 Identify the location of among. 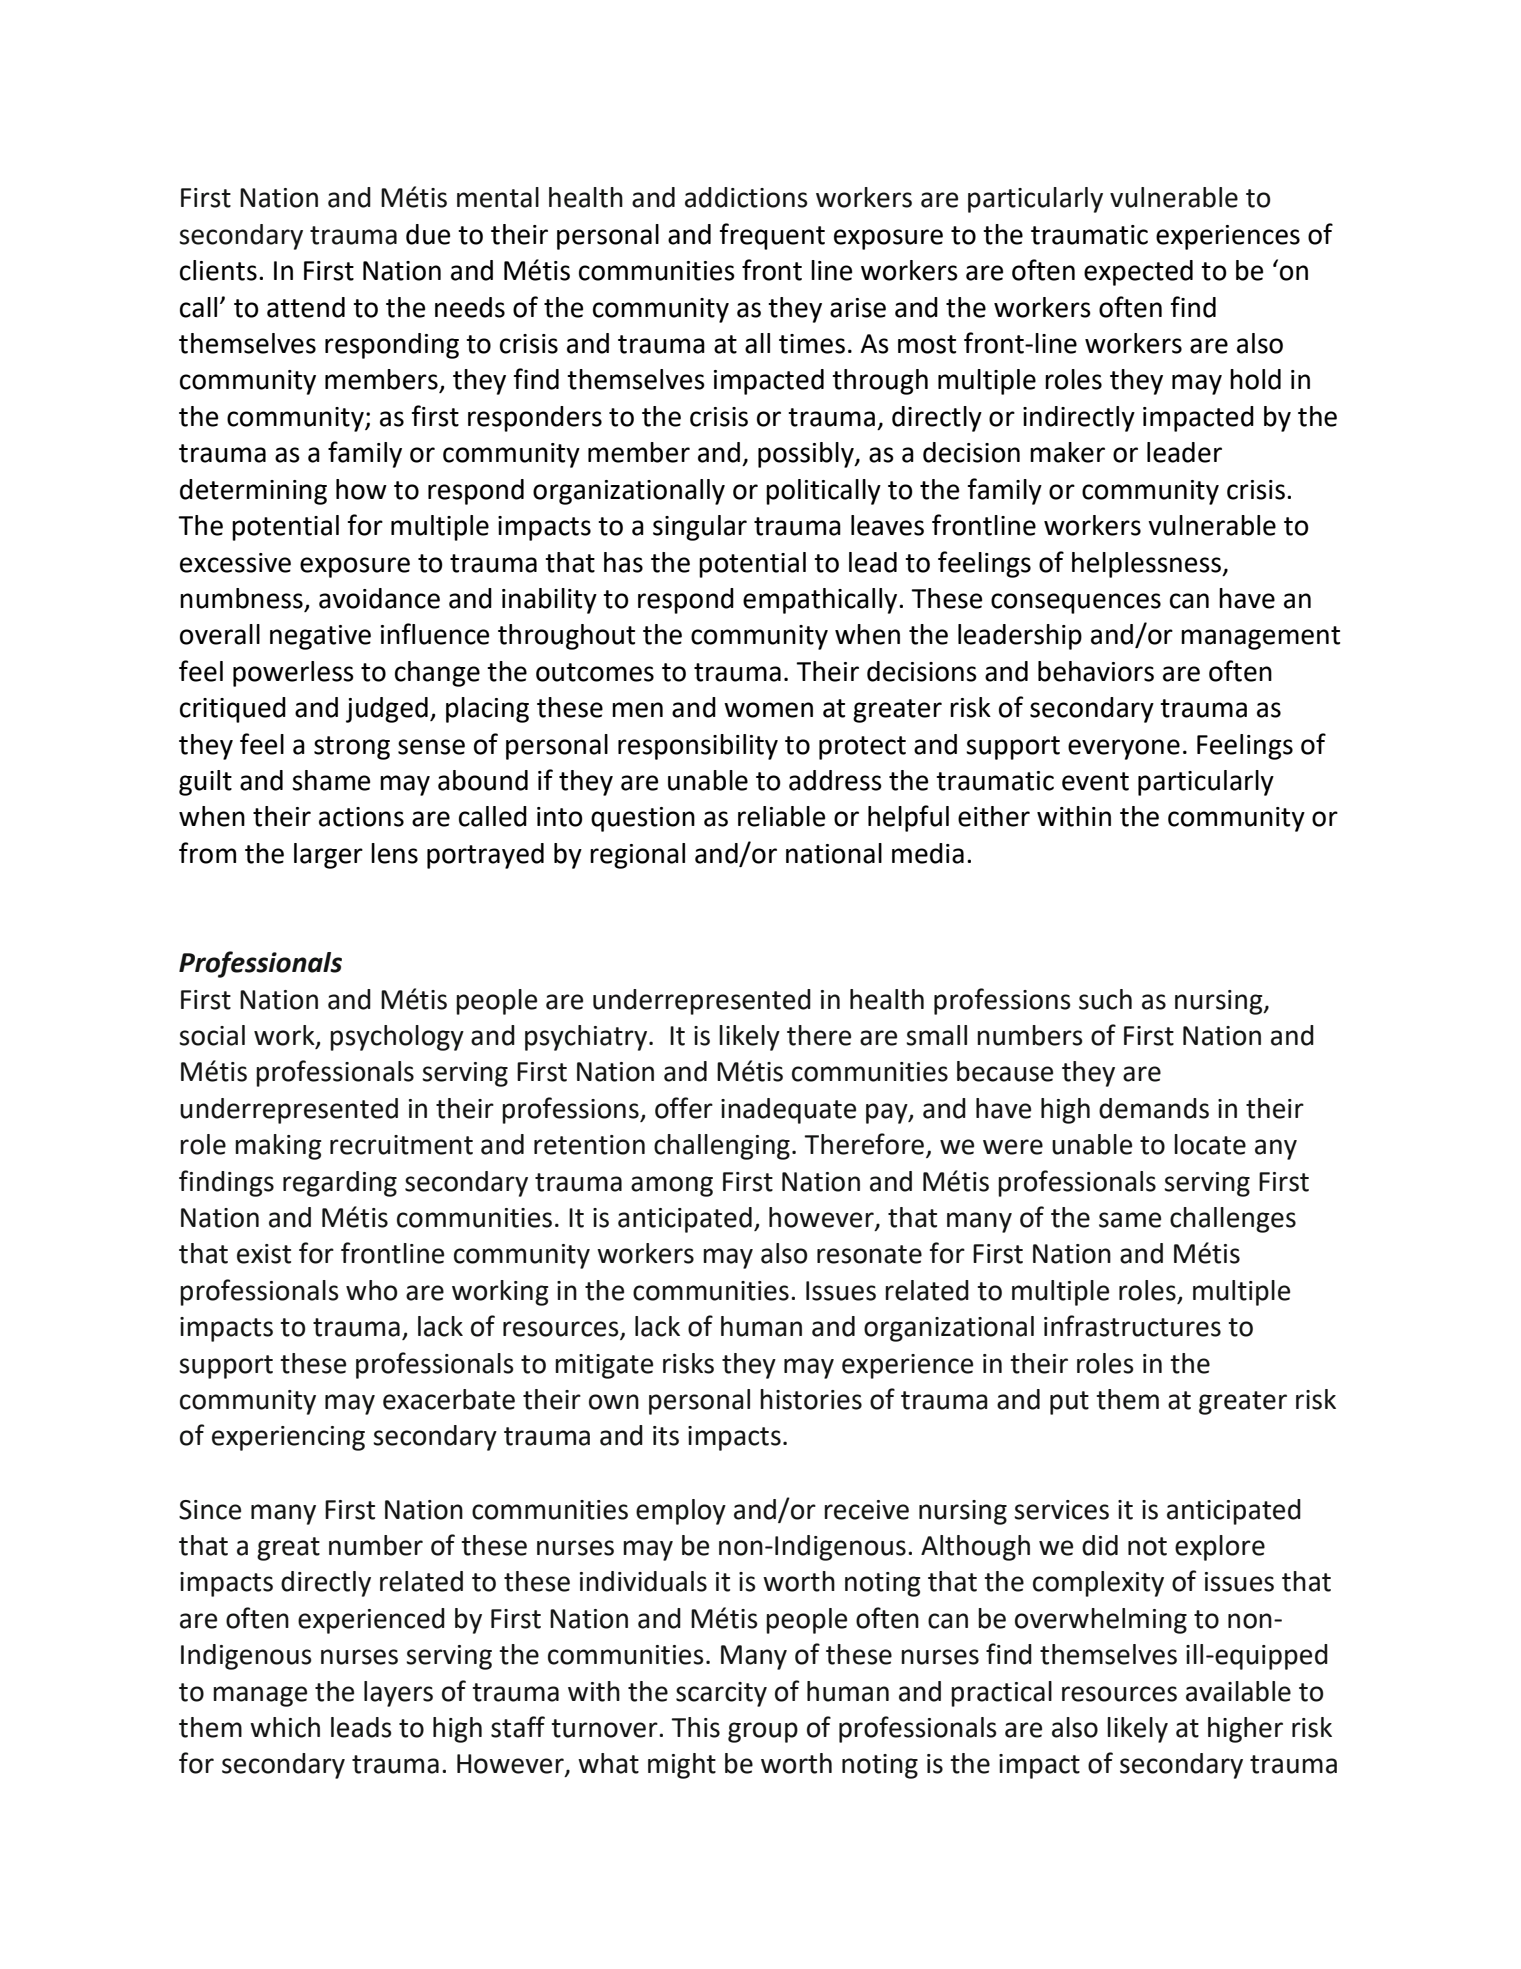
(672, 1186).
